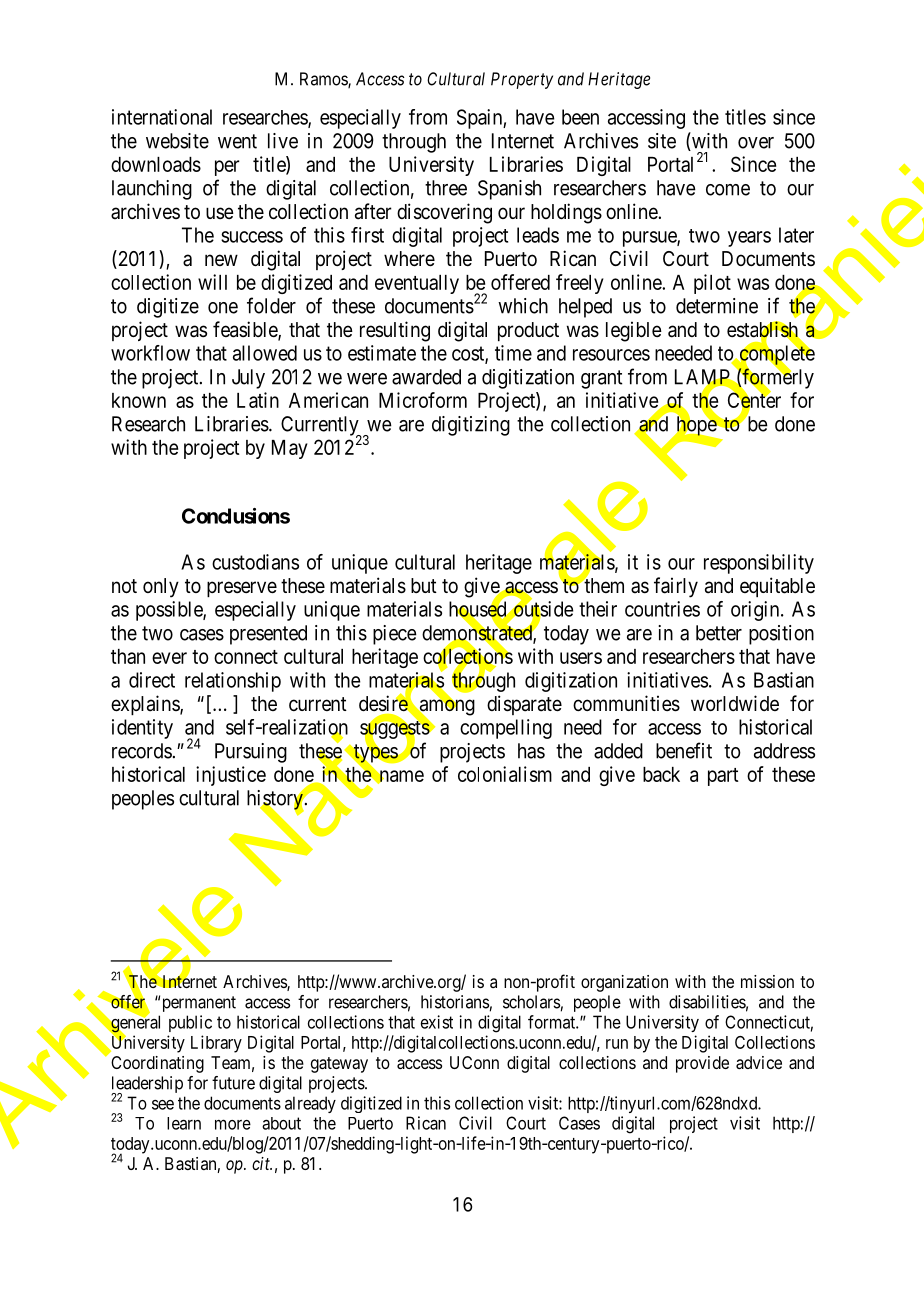 This document has width=924, height=1311. I want to click on exist, so click(437, 1022).
